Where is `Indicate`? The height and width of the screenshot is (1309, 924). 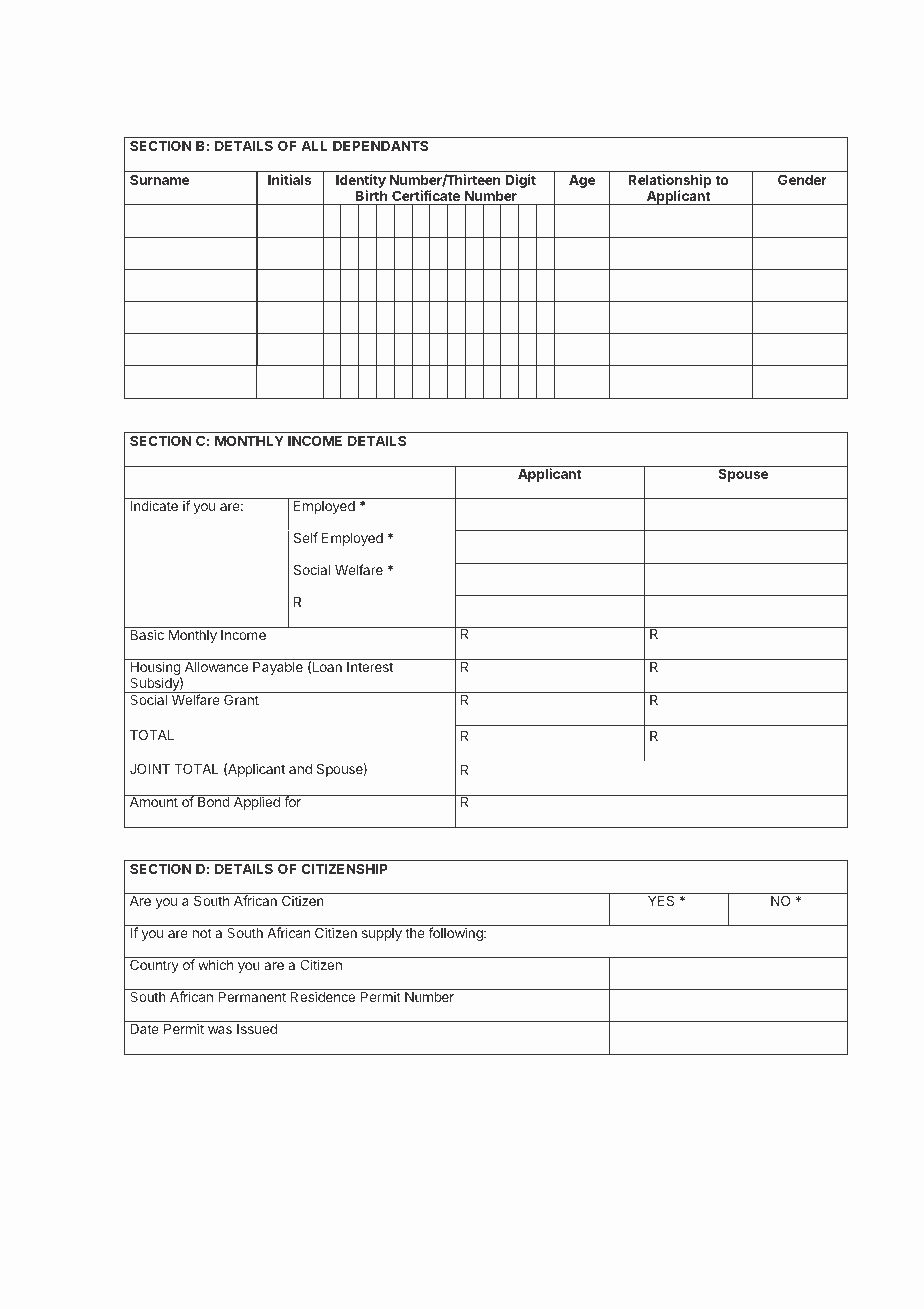
Indicate is located at coordinates (154, 505).
